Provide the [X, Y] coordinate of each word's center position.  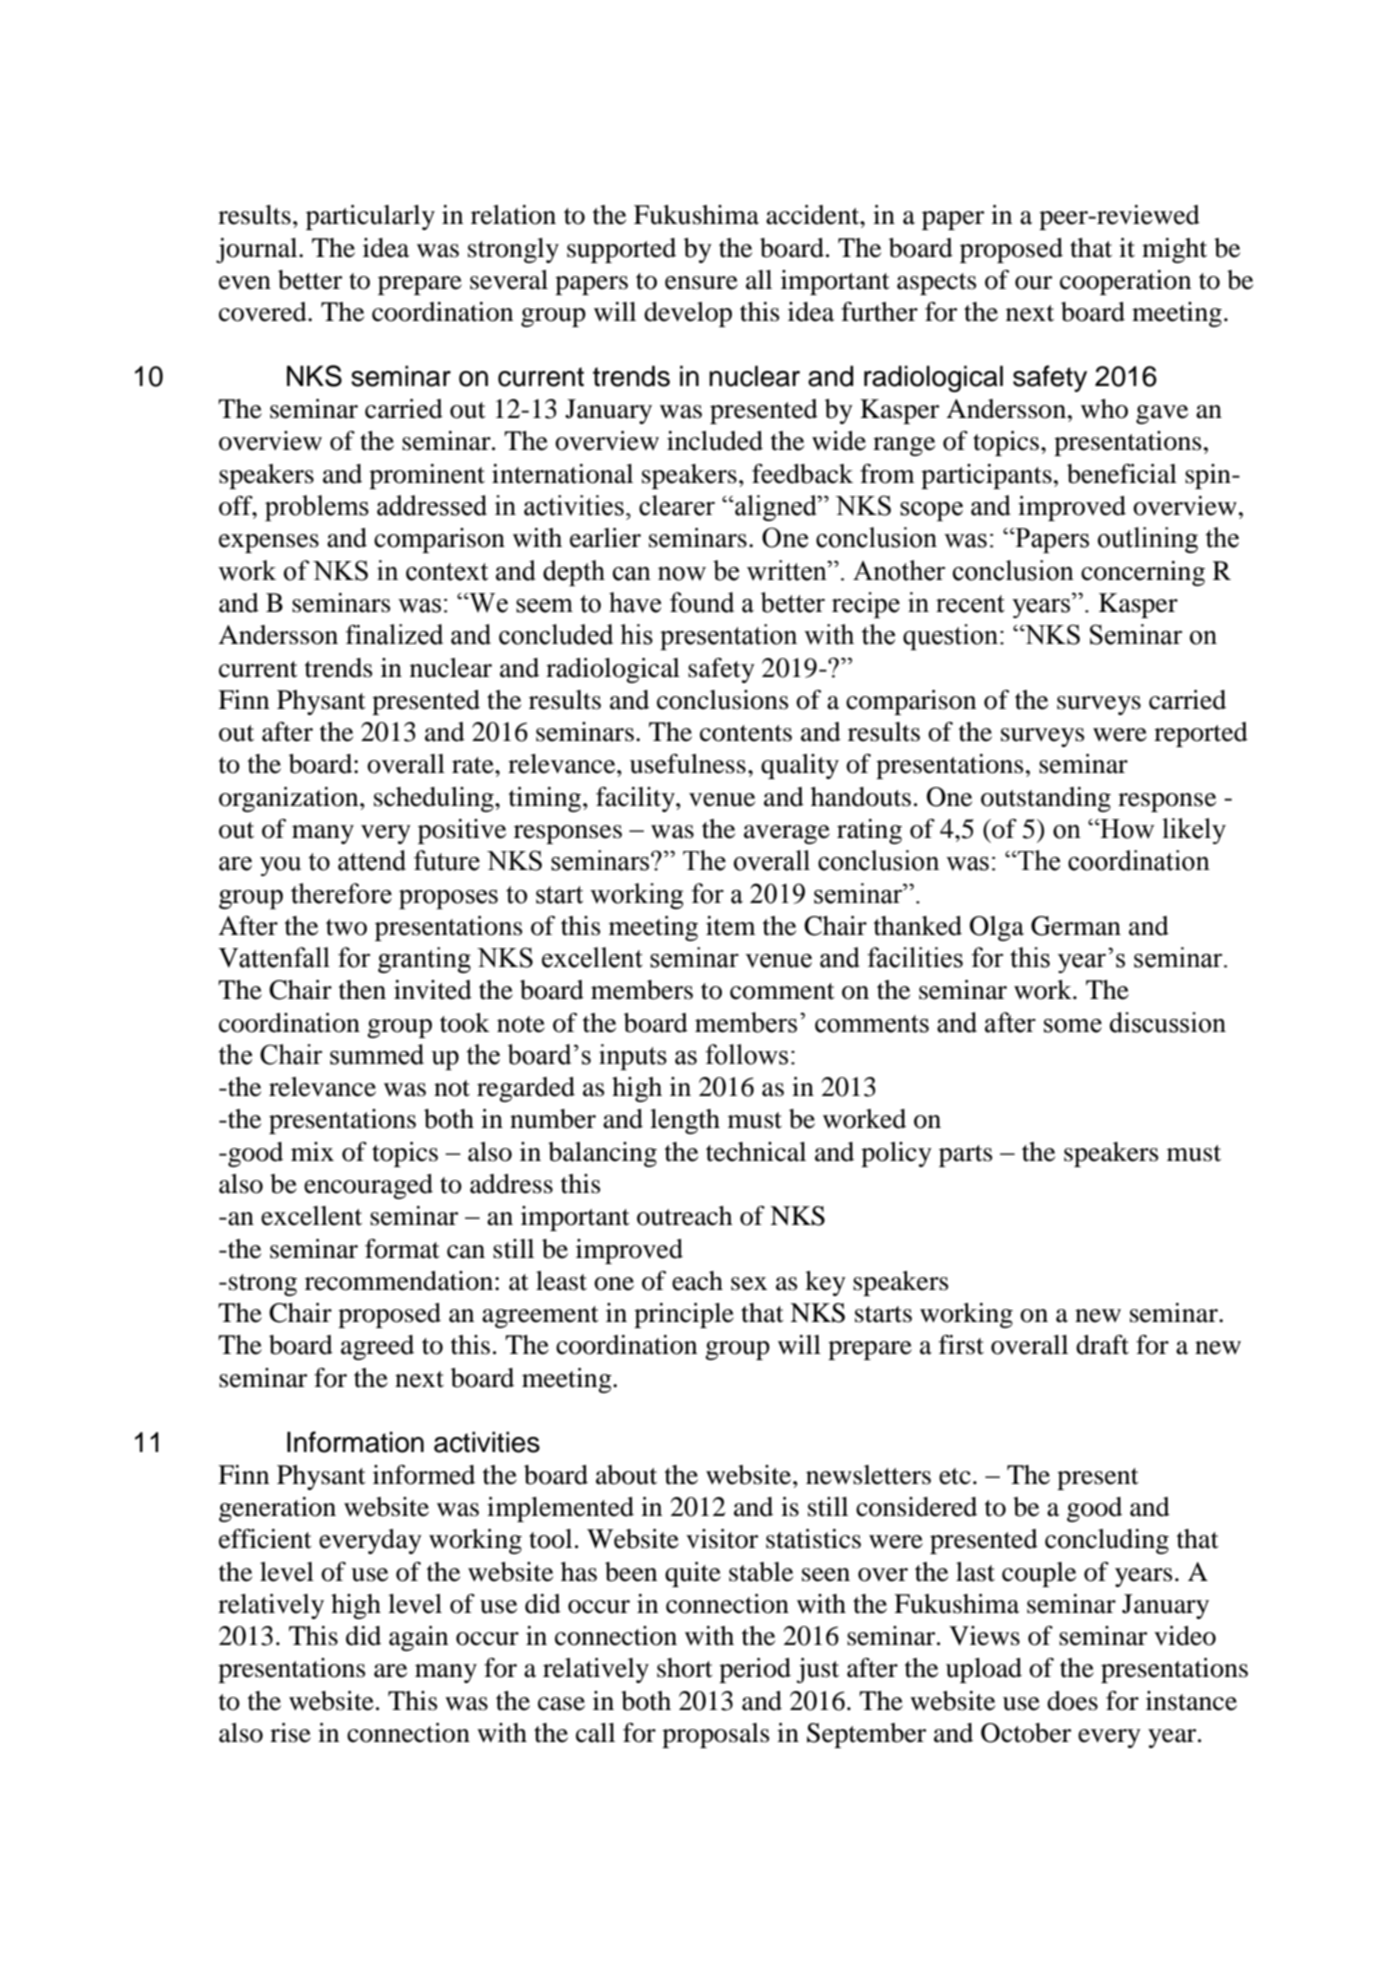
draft [1102, 1345]
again [418, 1638]
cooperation [1125, 282]
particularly [370, 217]
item [731, 926]
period [755, 1670]
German [1076, 926]
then [362, 990]
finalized [394, 634]
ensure [701, 283]
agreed [377, 1347]
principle [684, 1315]
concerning [1143, 573]
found [702, 602]
